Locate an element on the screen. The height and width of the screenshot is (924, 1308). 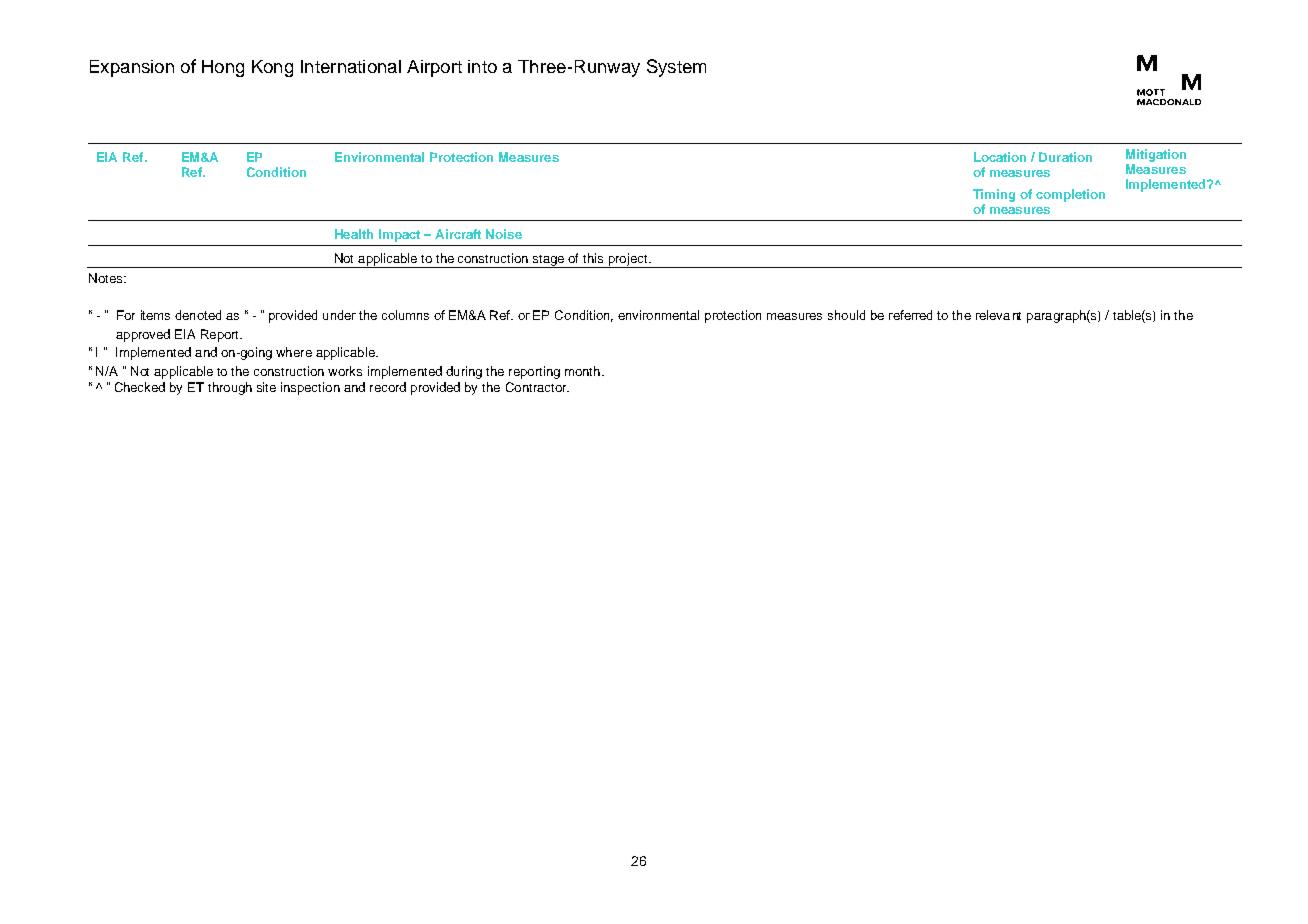
Timing is located at coordinates (994, 195).
